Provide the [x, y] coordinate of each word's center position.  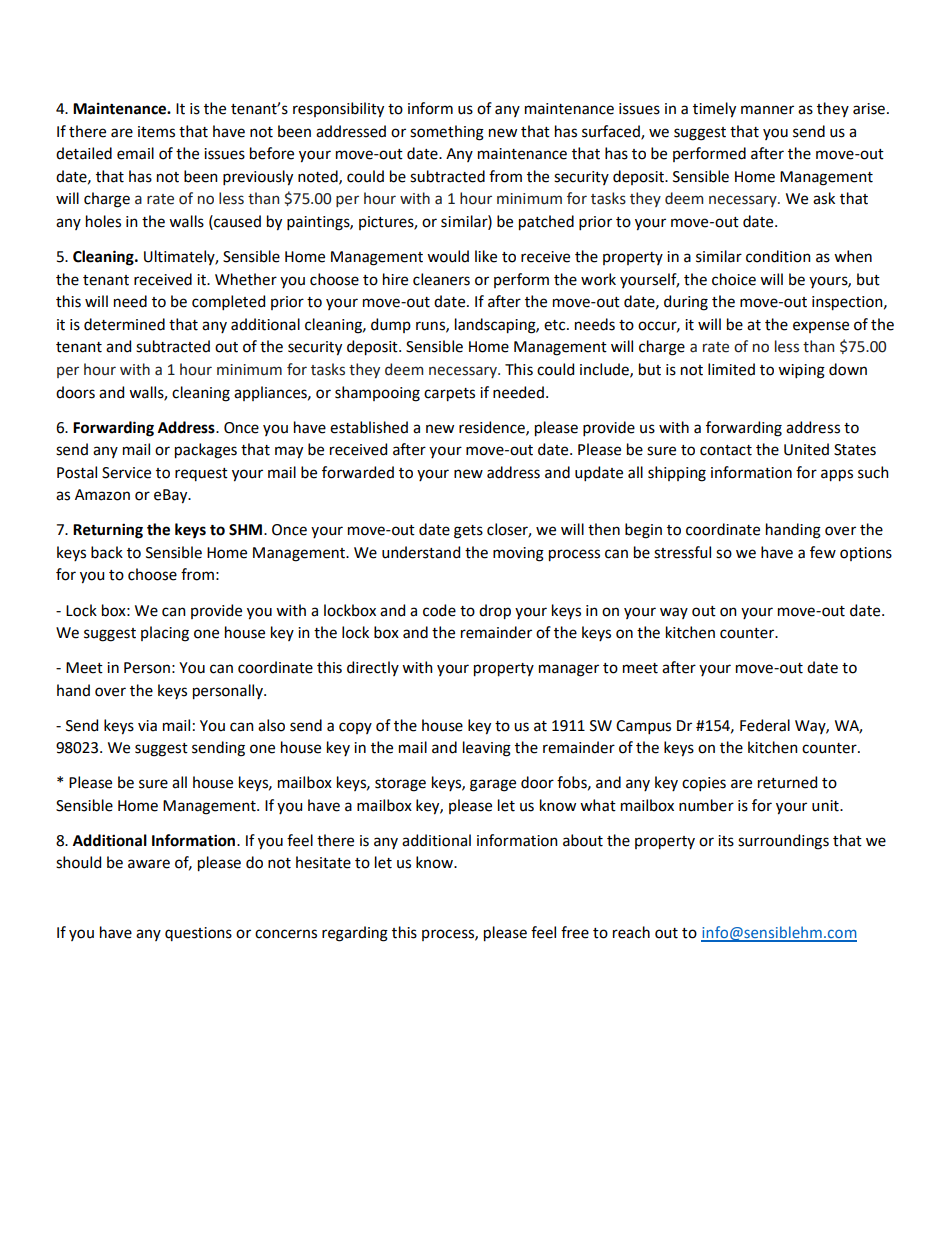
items [156, 132]
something [447, 133]
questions [198, 934]
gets [468, 532]
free [575, 932]
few [823, 552]
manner [767, 110]
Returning [108, 531]
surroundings [783, 842]
